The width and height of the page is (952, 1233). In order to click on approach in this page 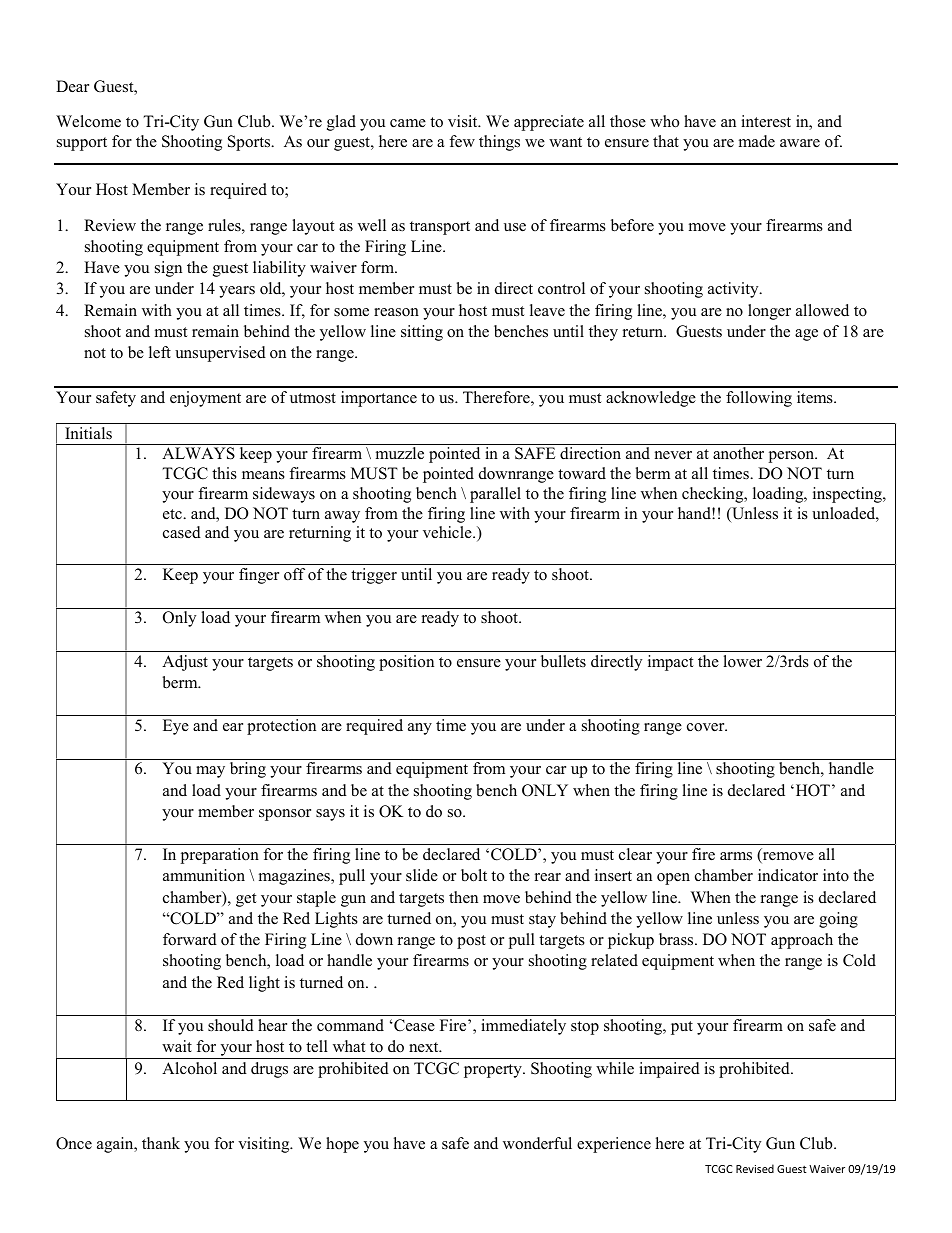, I will do `click(802, 941)`.
